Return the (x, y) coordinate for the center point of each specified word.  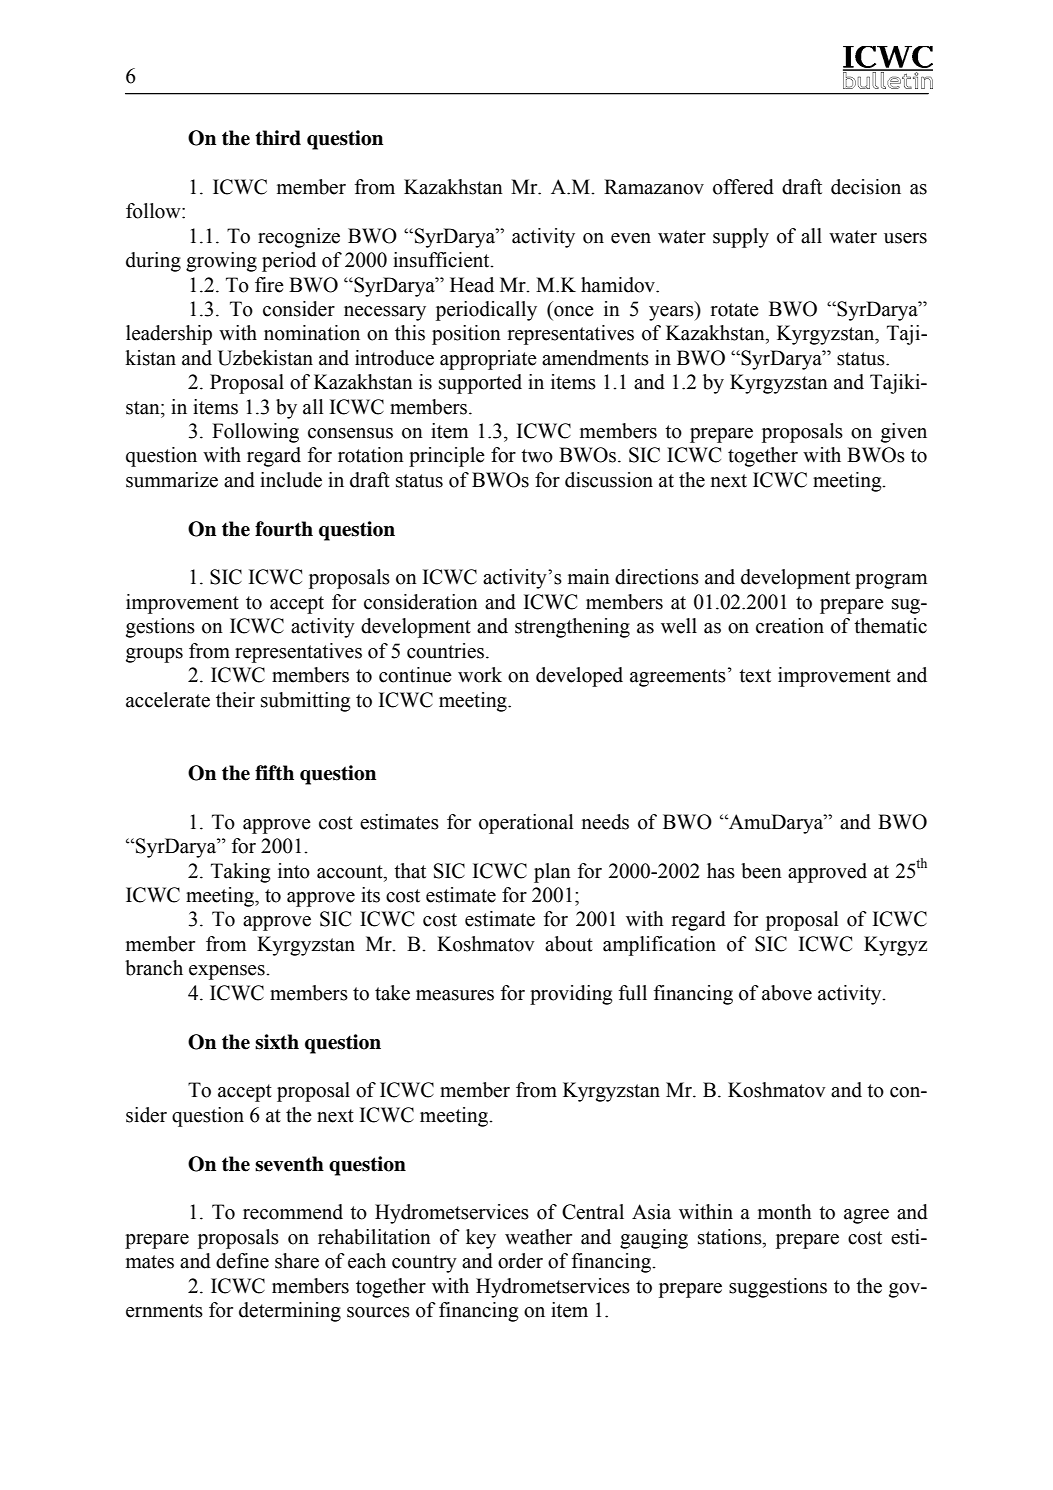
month (785, 1212)
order (520, 1261)
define (242, 1261)
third (278, 138)
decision (866, 187)
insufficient (442, 260)
